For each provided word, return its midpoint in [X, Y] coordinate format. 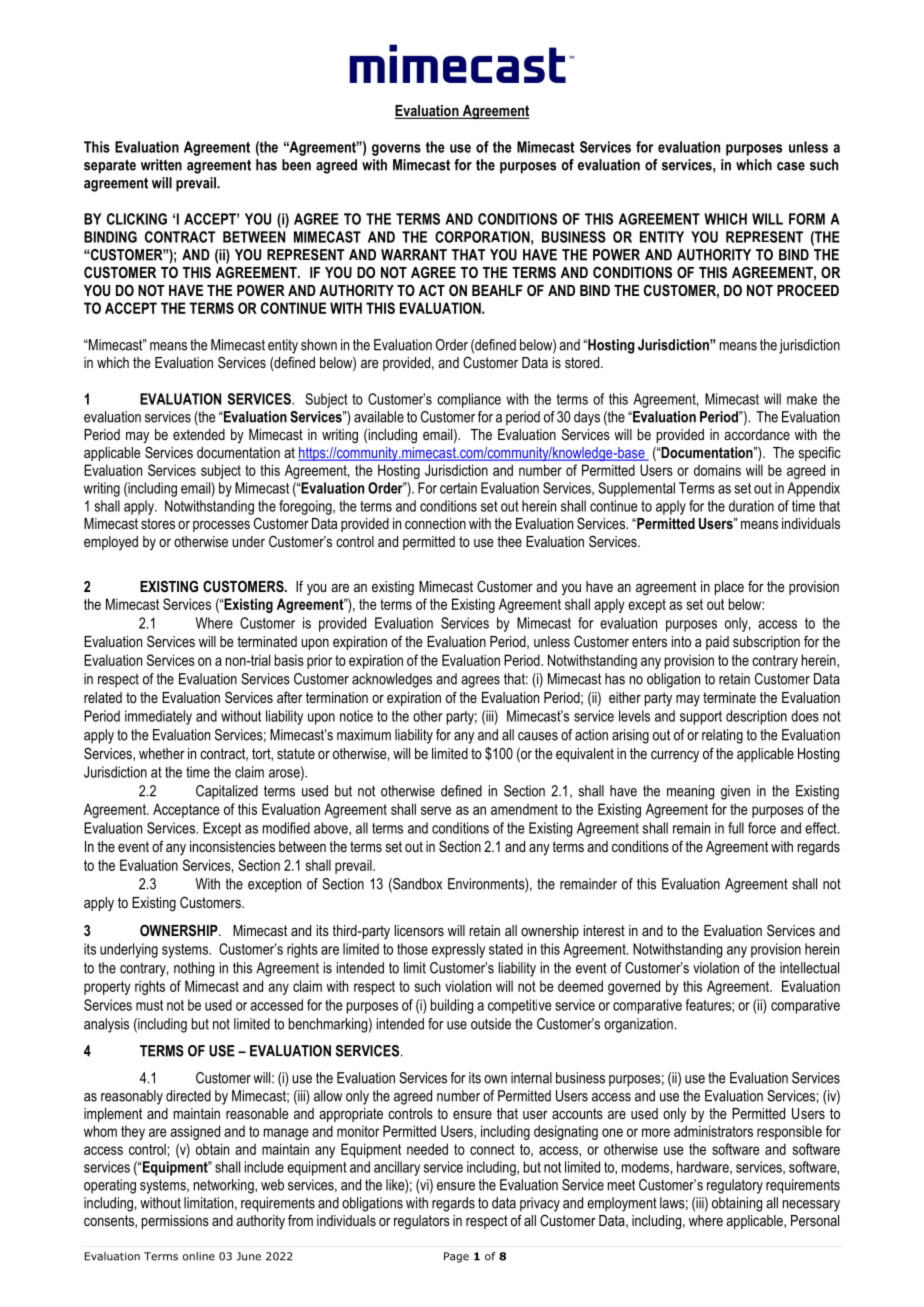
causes [538, 736]
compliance [469, 400]
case [791, 166]
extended [199, 434]
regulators [422, 1222]
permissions [175, 1222]
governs [396, 150]
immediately [158, 717]
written [161, 165]
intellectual [809, 968]
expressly [458, 950]
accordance [757, 434]
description [756, 717]
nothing [194, 969]
